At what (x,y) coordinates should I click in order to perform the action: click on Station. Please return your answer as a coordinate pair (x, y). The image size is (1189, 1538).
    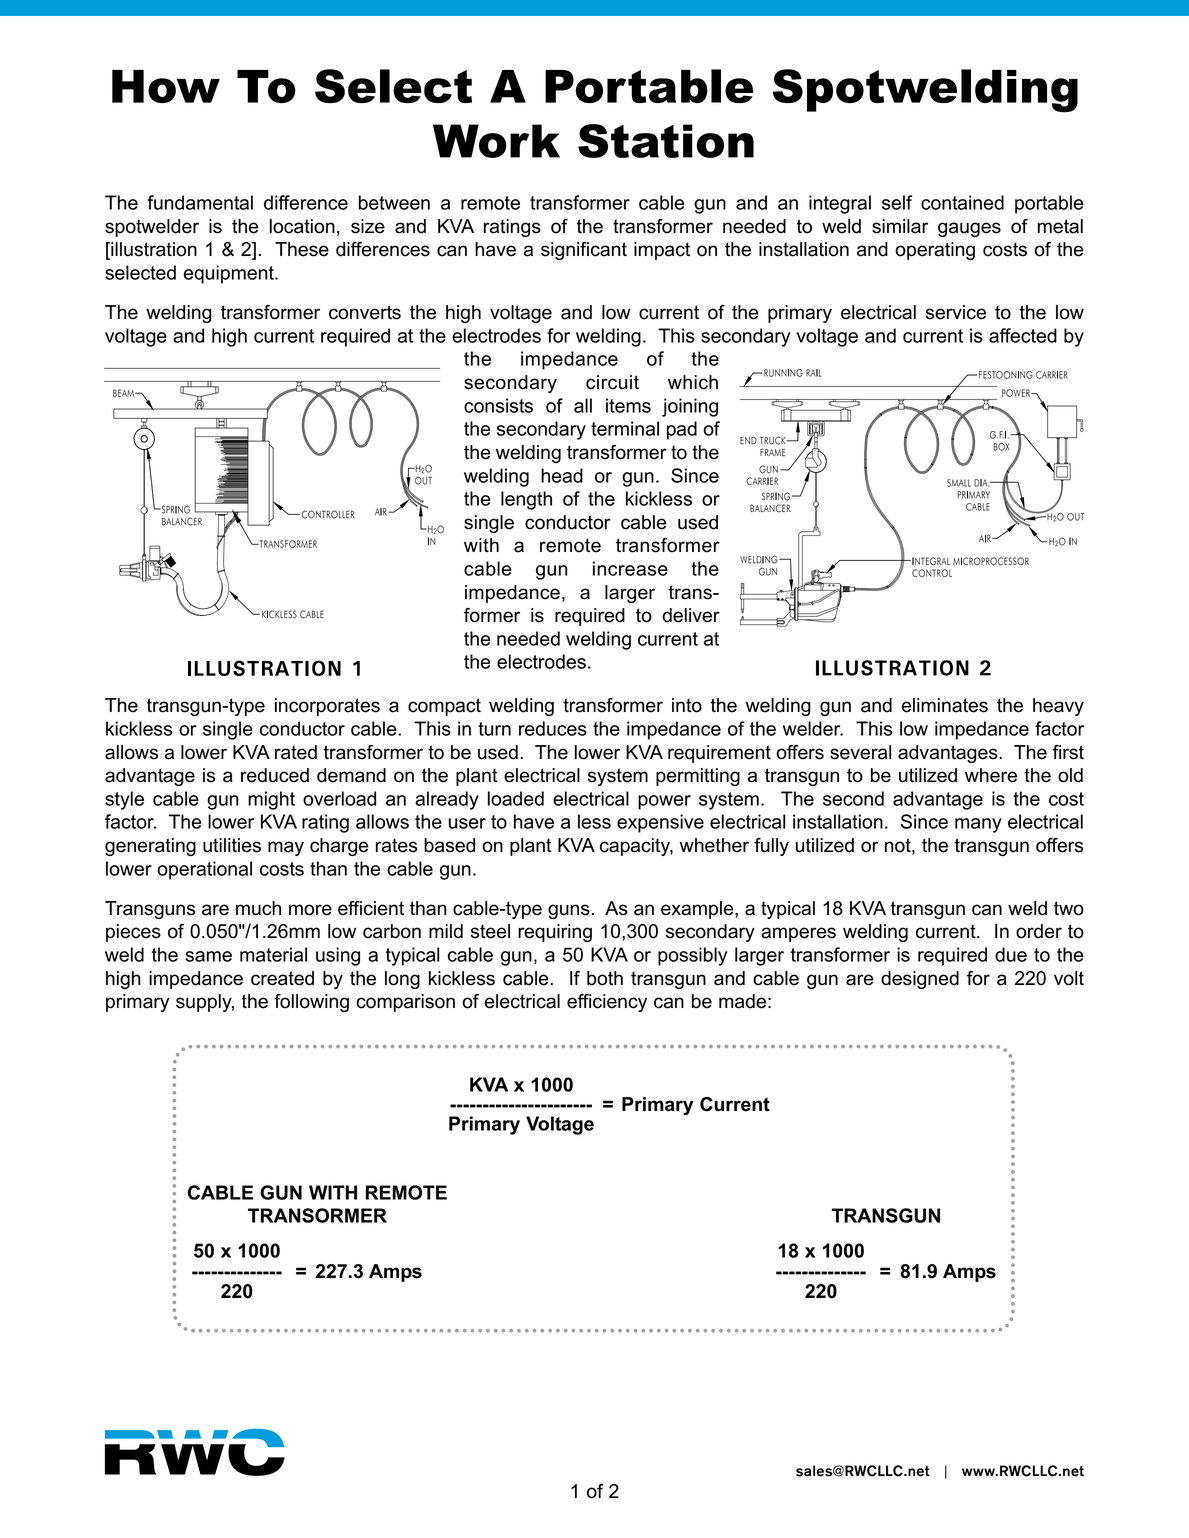
    Looking at the image, I should click on (666, 141).
